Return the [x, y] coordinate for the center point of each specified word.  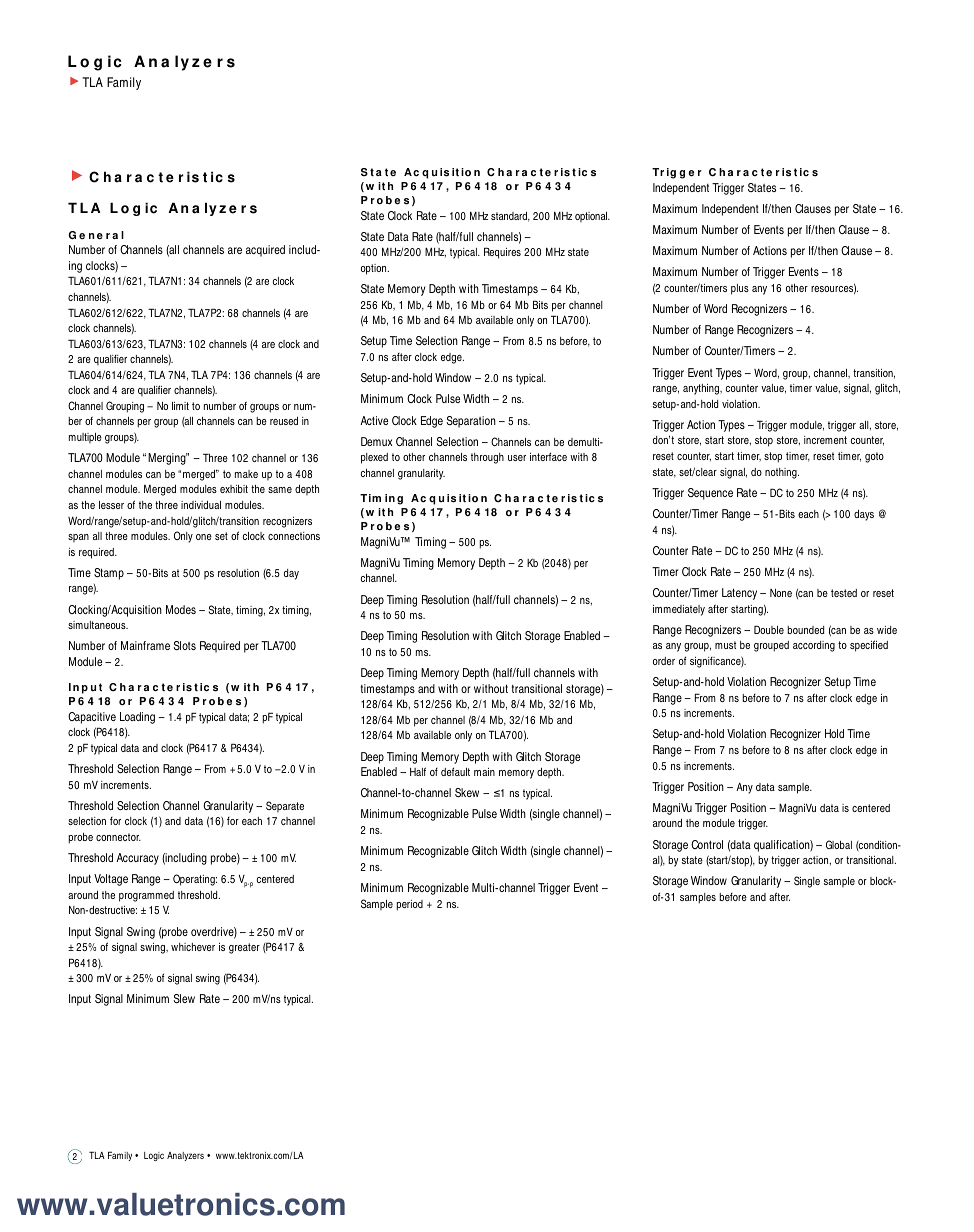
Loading [137, 718]
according [814, 646]
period [409, 905]
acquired [265, 251]
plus [740, 289]
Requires [502, 253]
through [487, 458]
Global [839, 844]
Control [707, 844]
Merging [168, 459]
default [455, 771]
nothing [782, 473]
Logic [154, 1156]
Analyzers [185, 1156]
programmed [146, 896]
